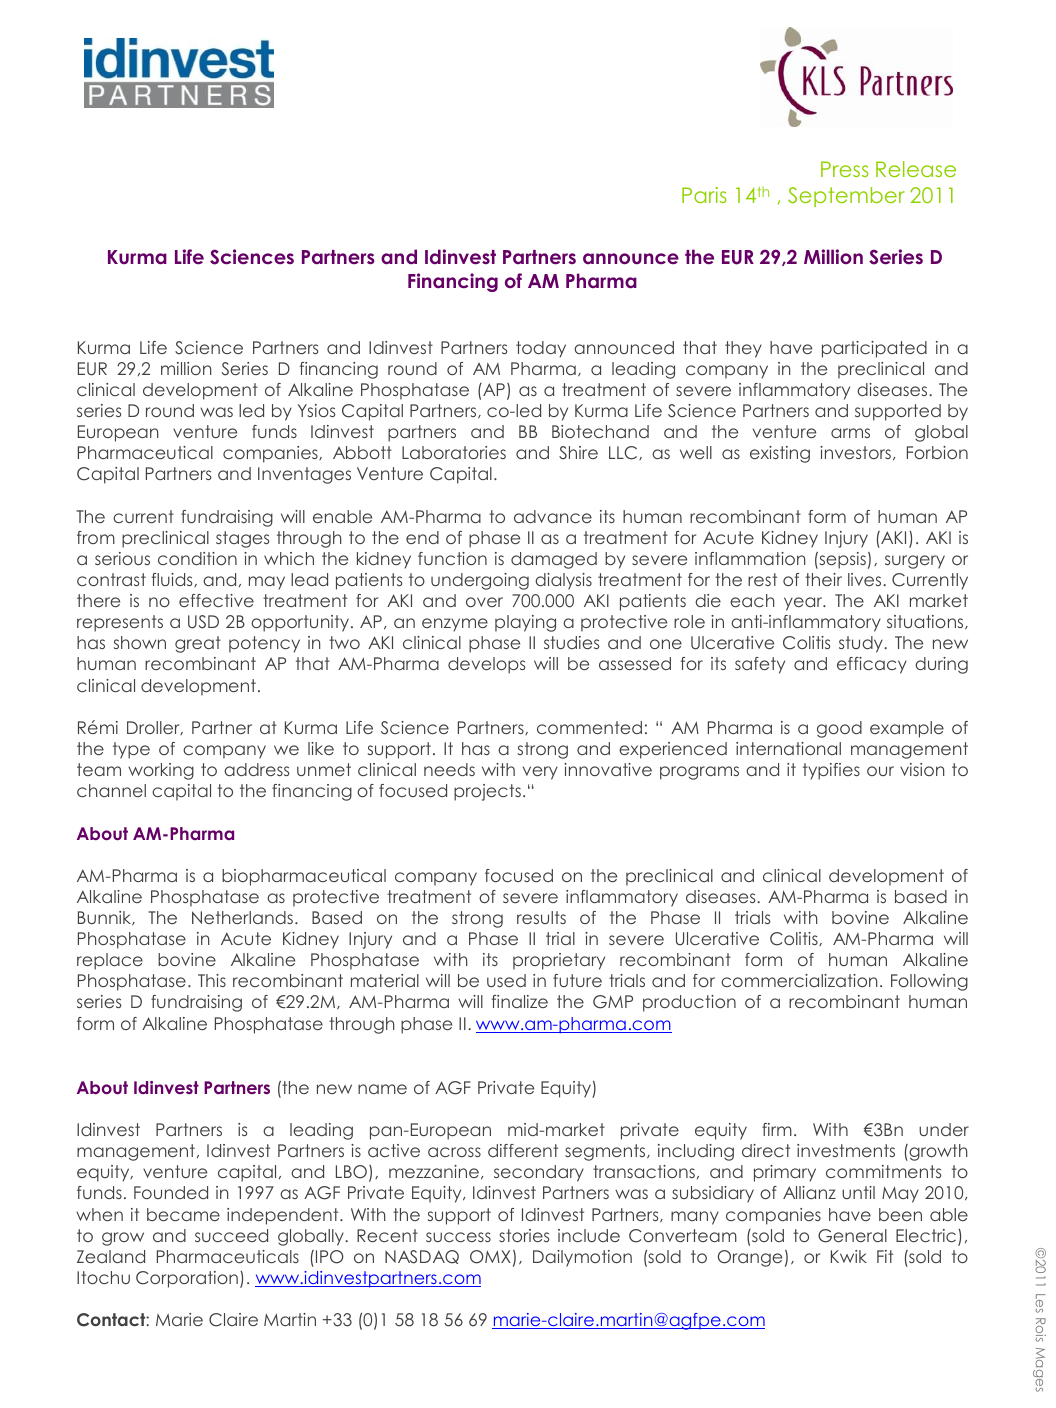 This screenshot has width=1056, height=1408. I want to click on September, so click(846, 197).
